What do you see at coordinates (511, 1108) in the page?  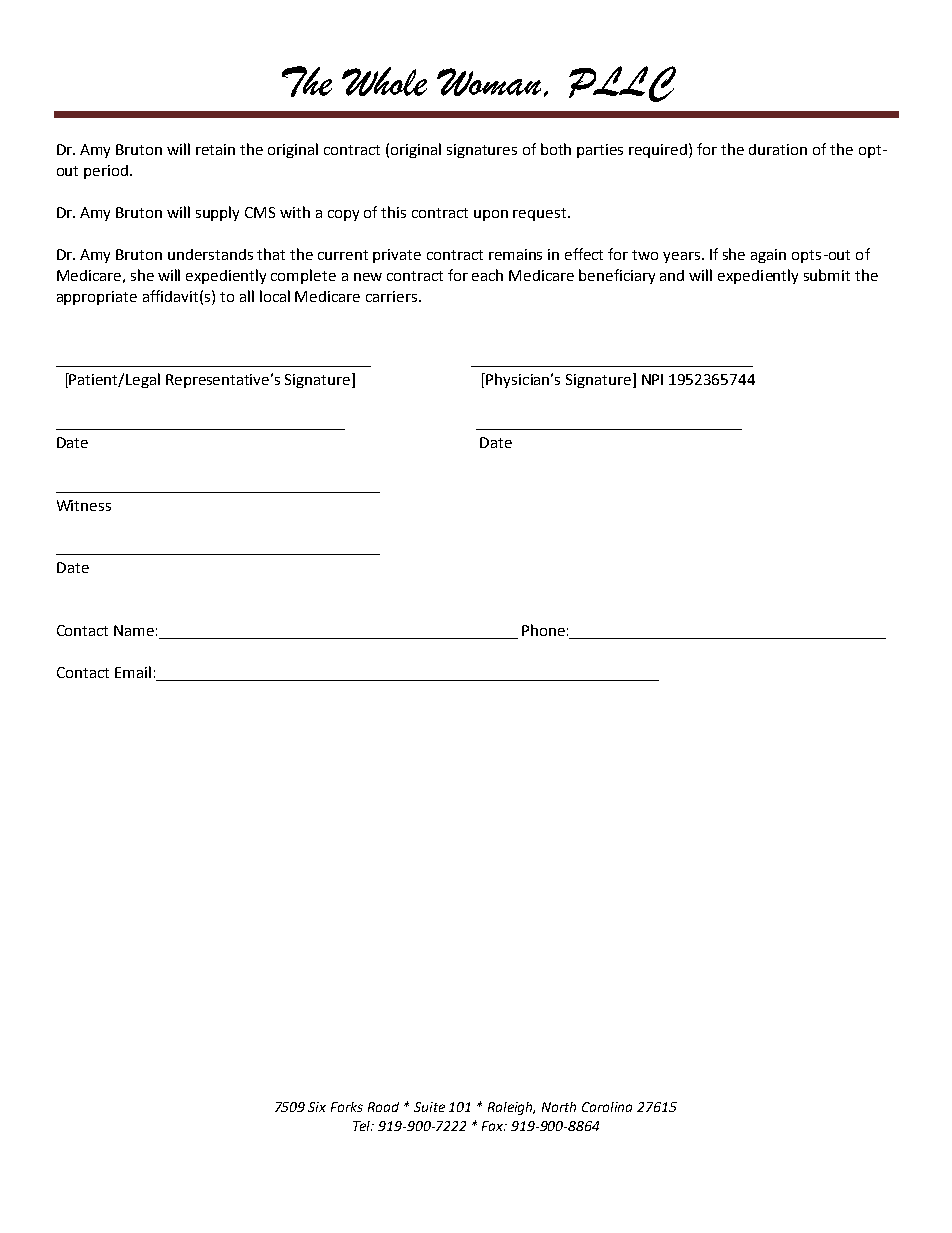 I see `Raleigh` at bounding box center [511, 1108].
